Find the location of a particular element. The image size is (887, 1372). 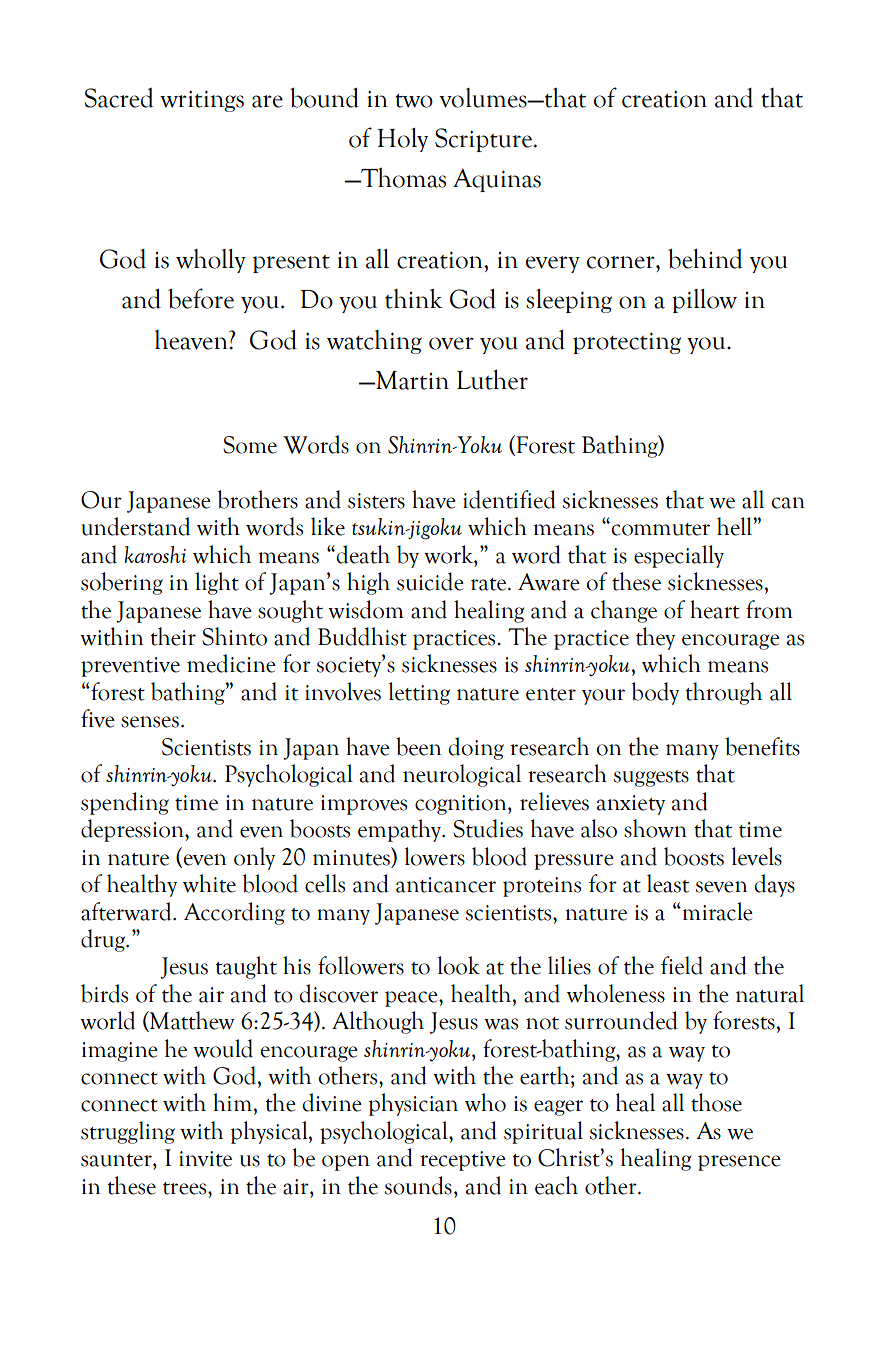

they is located at coordinates (655, 638).
